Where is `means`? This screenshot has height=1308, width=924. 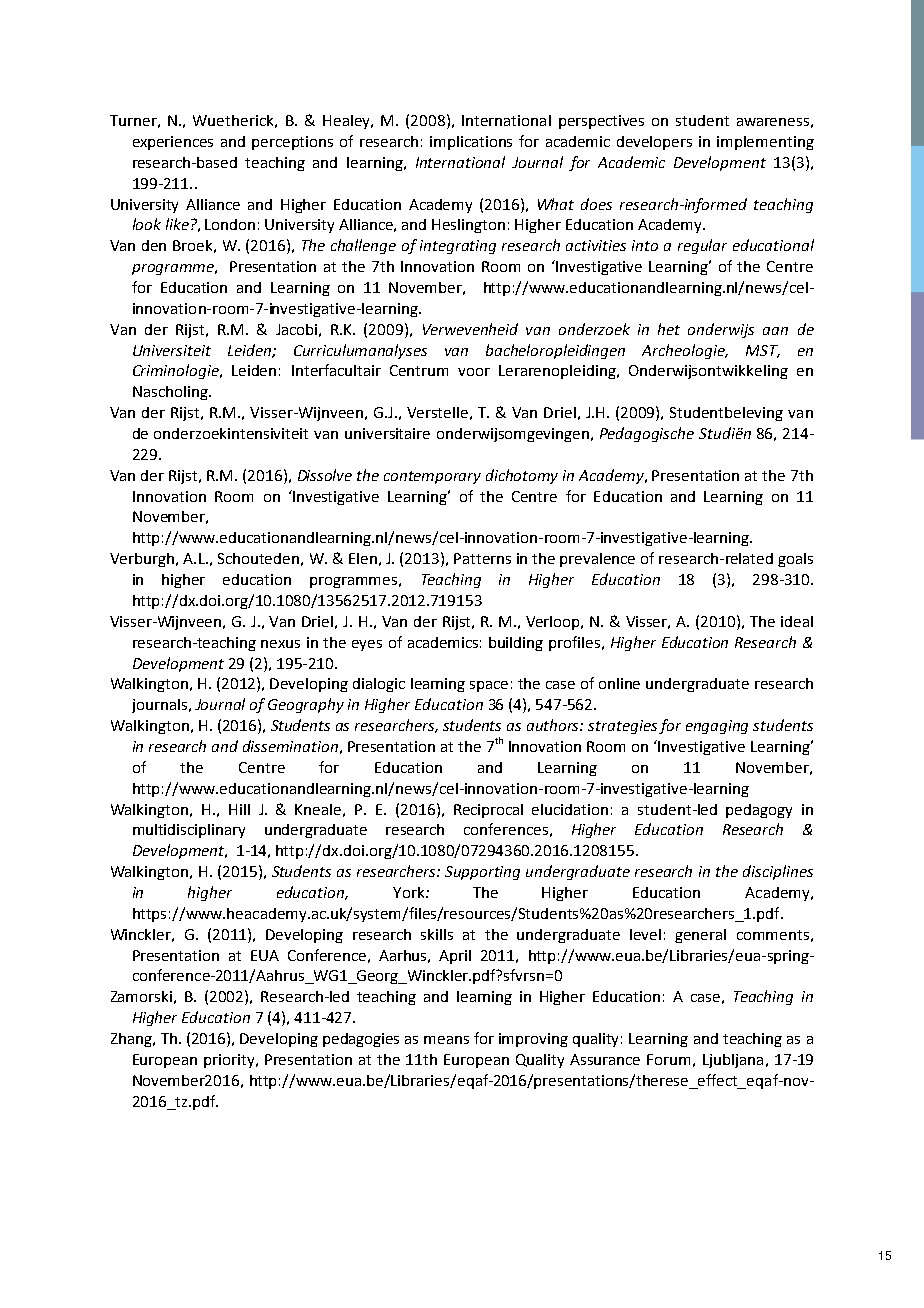 means is located at coordinates (446, 1040).
